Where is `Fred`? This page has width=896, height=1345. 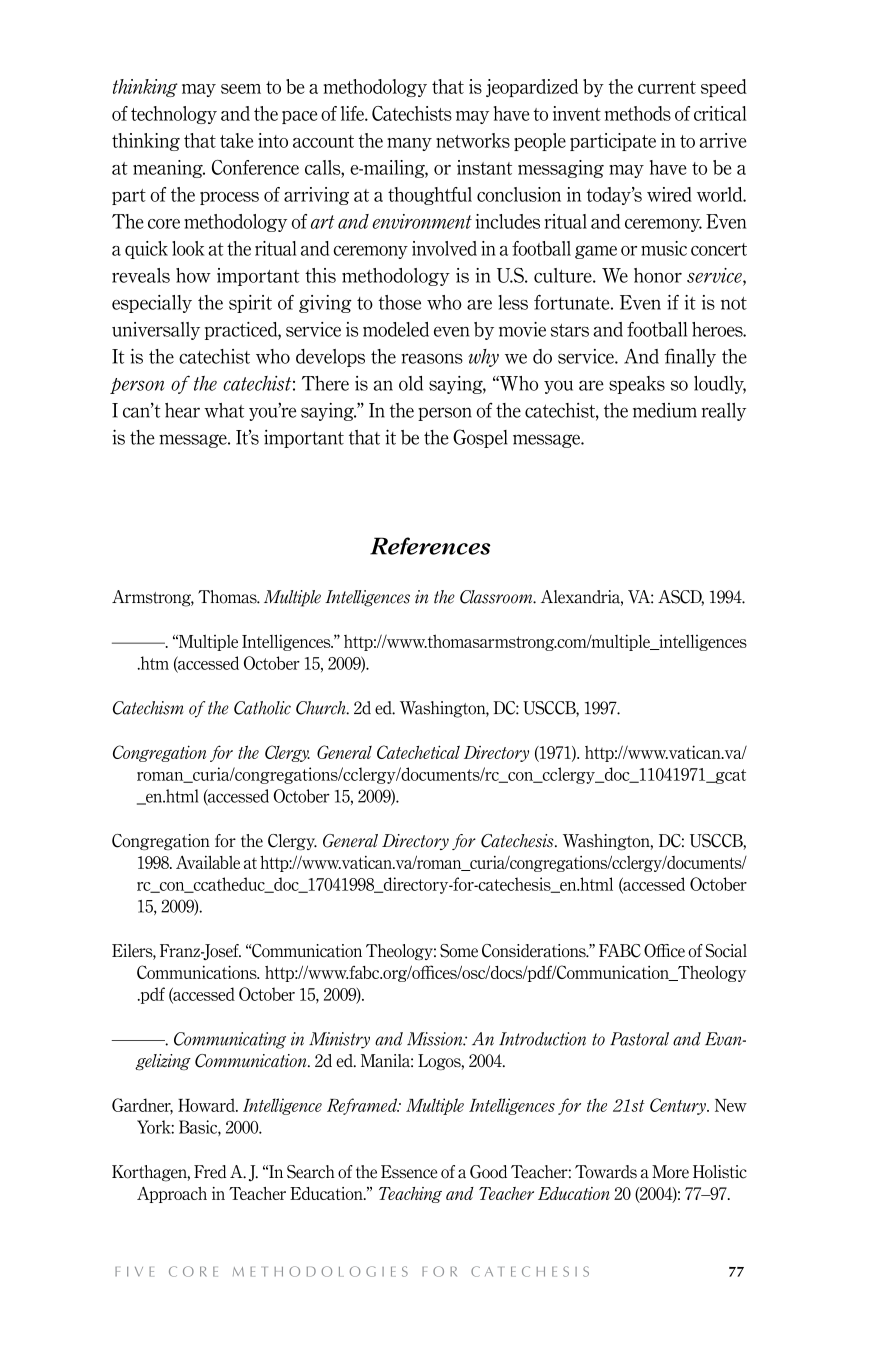
Fred is located at coordinates (210, 1172).
